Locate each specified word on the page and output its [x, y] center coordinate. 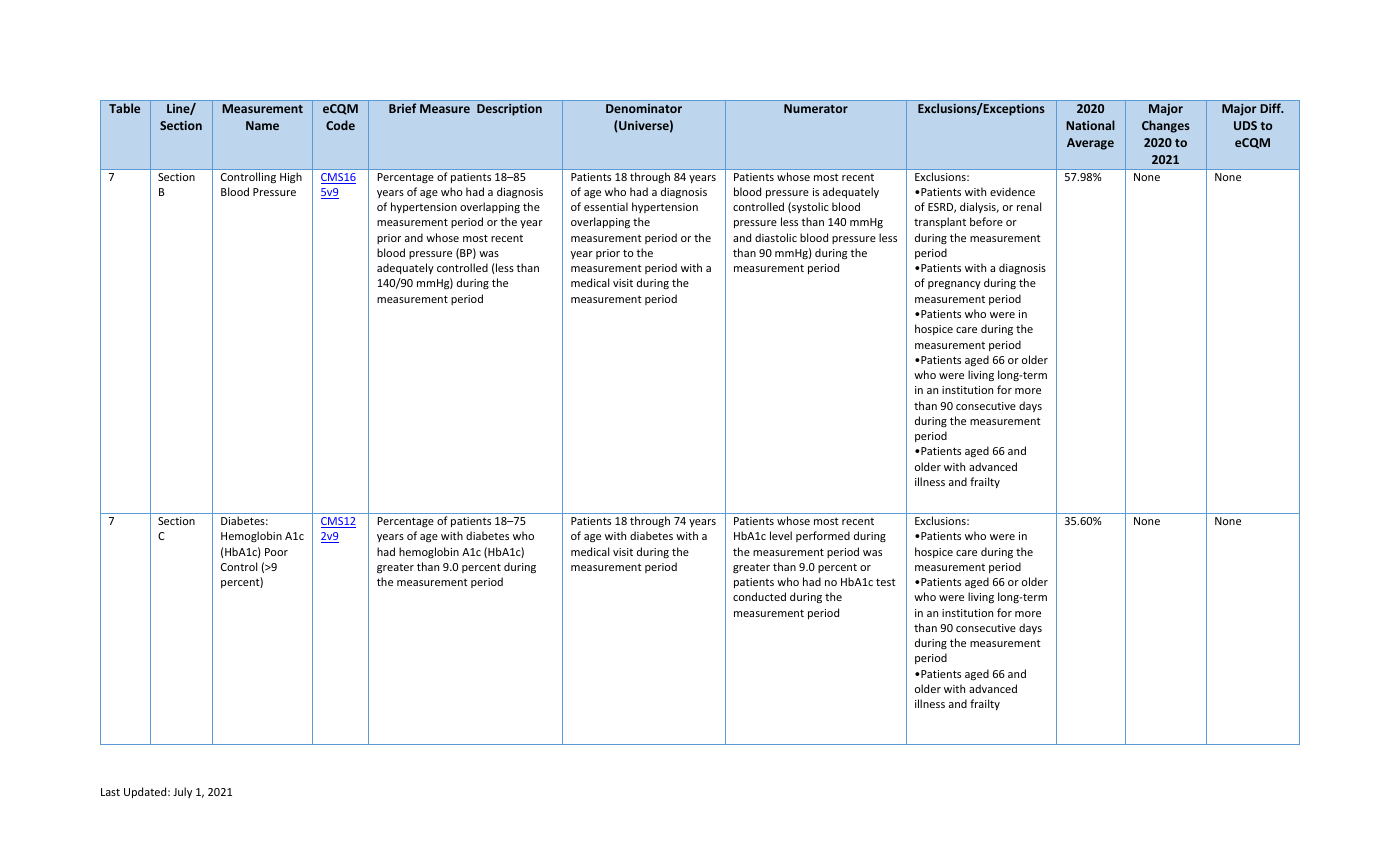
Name [262, 125]
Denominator [644, 108]
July [182, 792]
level [781, 535]
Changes [1166, 126]
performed [823, 536]
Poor [276, 552]
